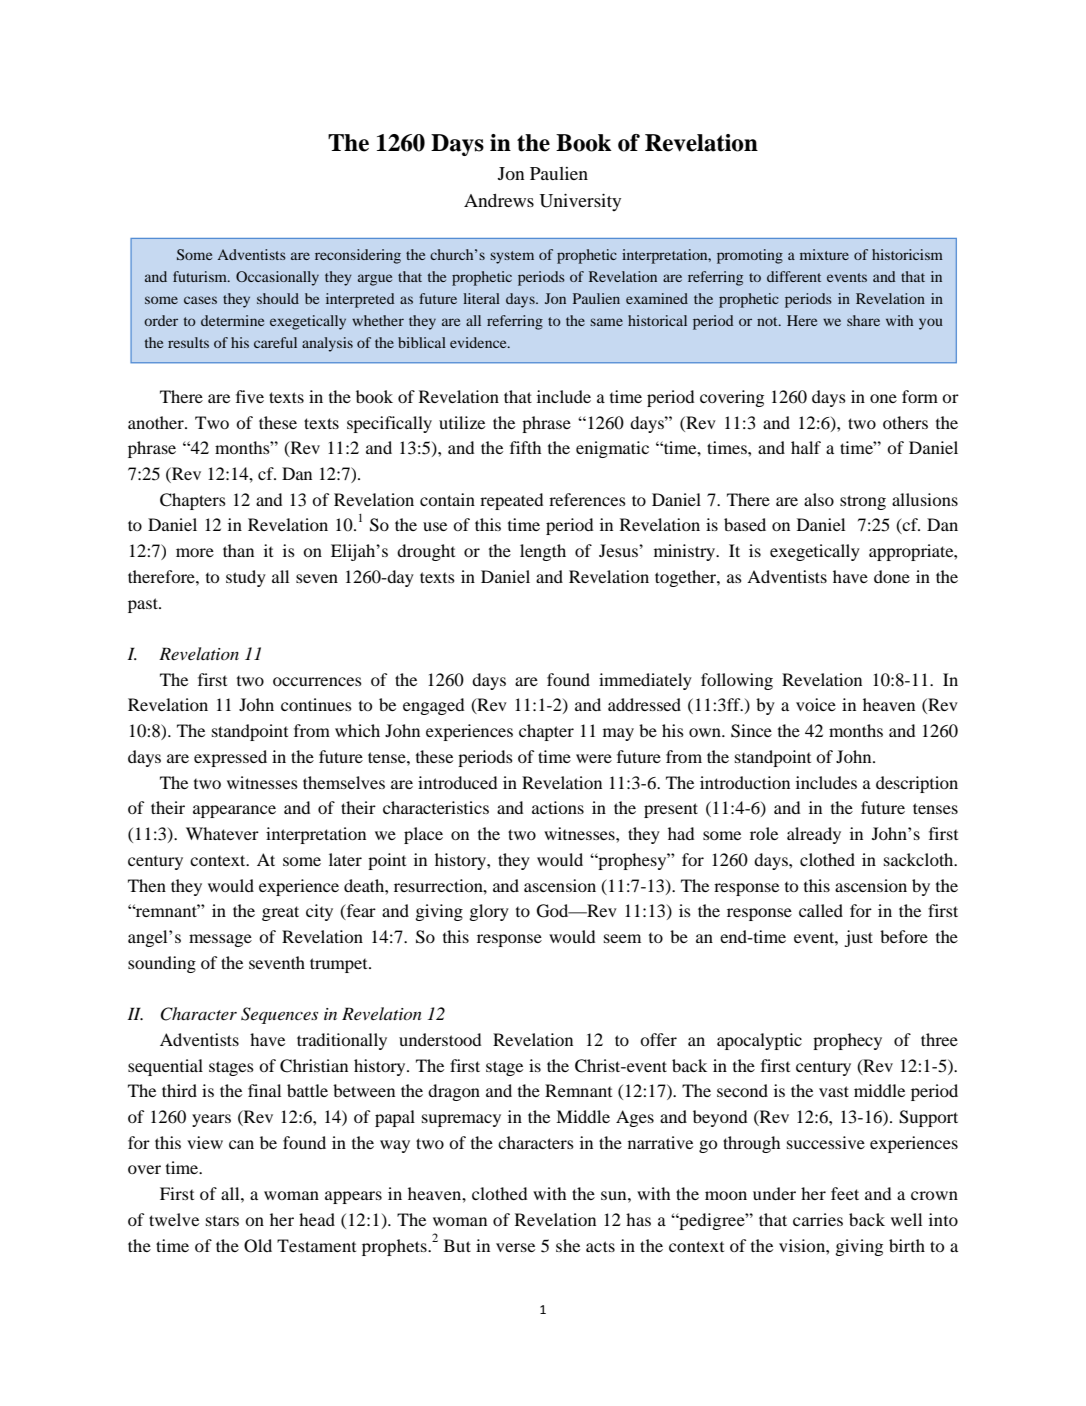 The height and width of the image is (1406, 1086). Describe the element at coordinates (824, 254) in the image. I see `mixture` at that location.
